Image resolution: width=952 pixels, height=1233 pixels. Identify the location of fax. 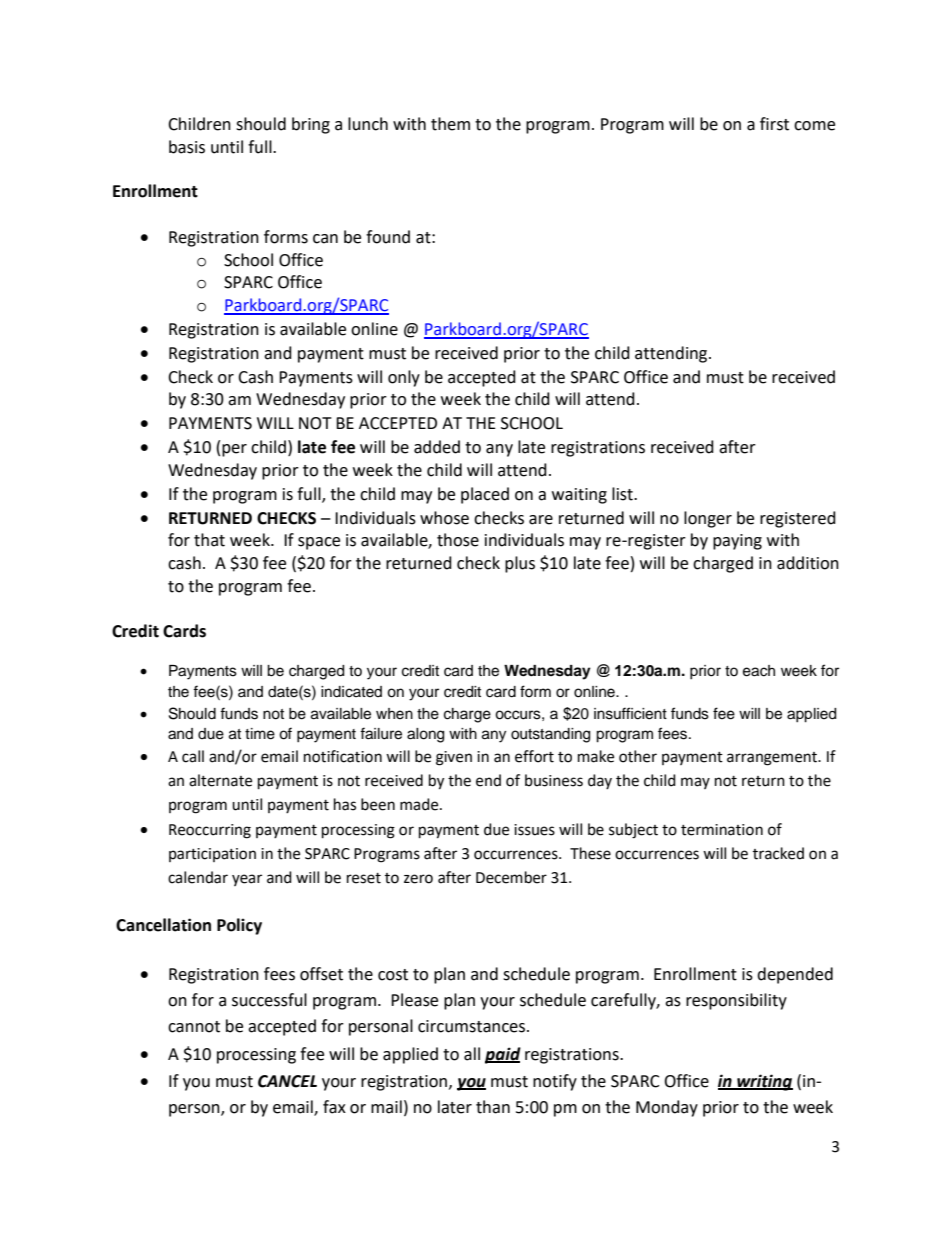
(334, 1107).
